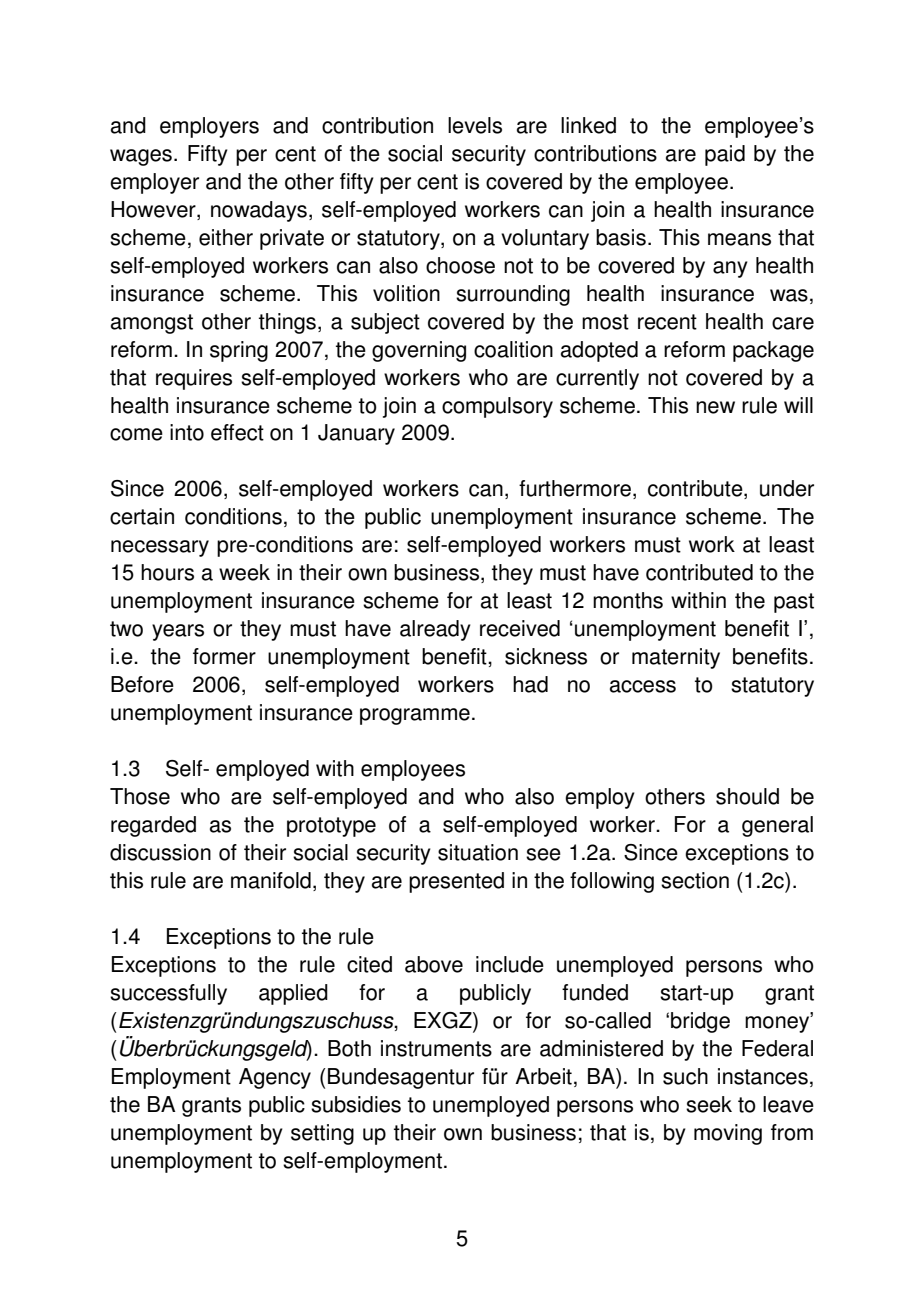  I want to click on discussion, so click(160, 852).
